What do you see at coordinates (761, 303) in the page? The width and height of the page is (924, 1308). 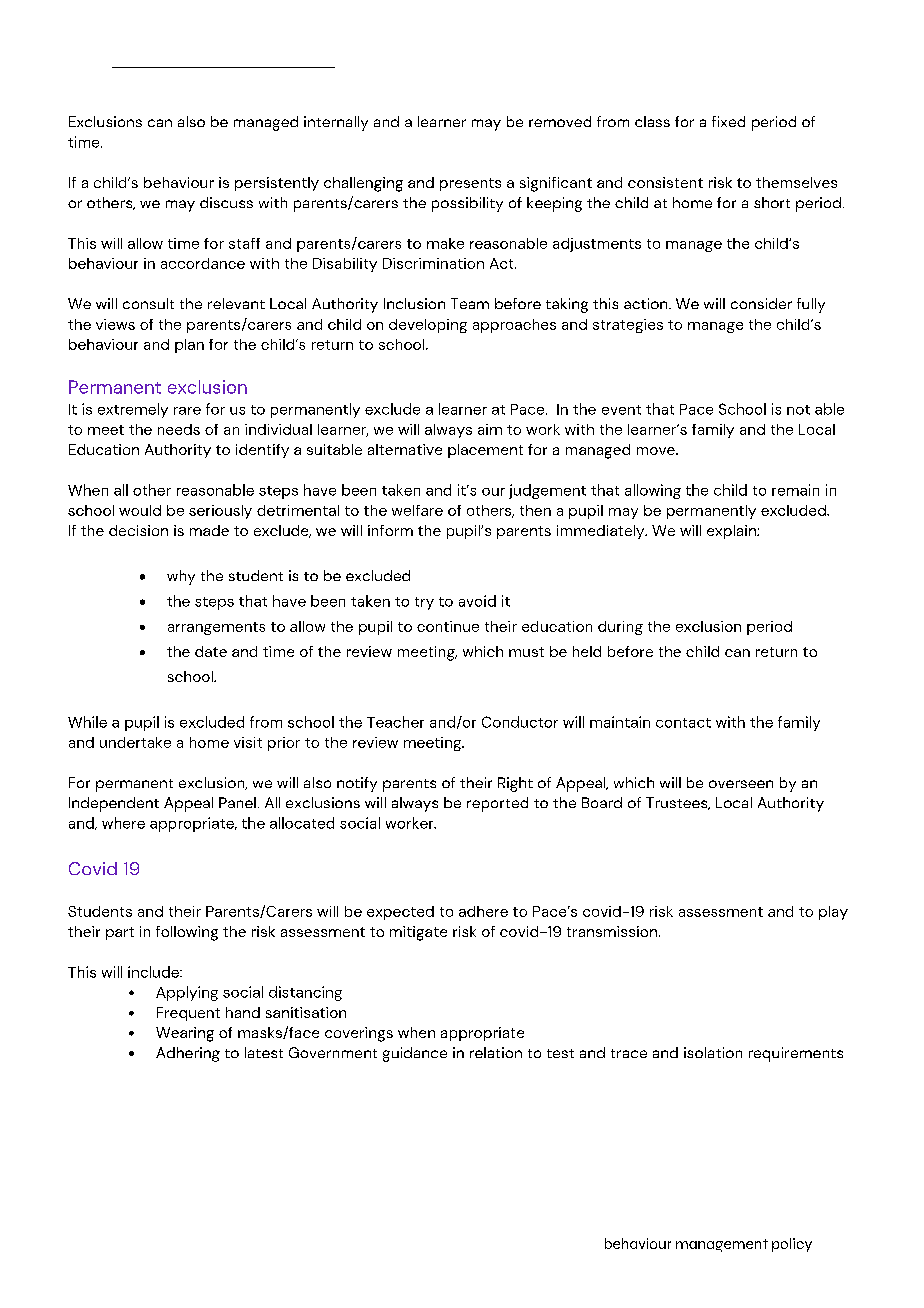 I see `consider` at bounding box center [761, 303].
